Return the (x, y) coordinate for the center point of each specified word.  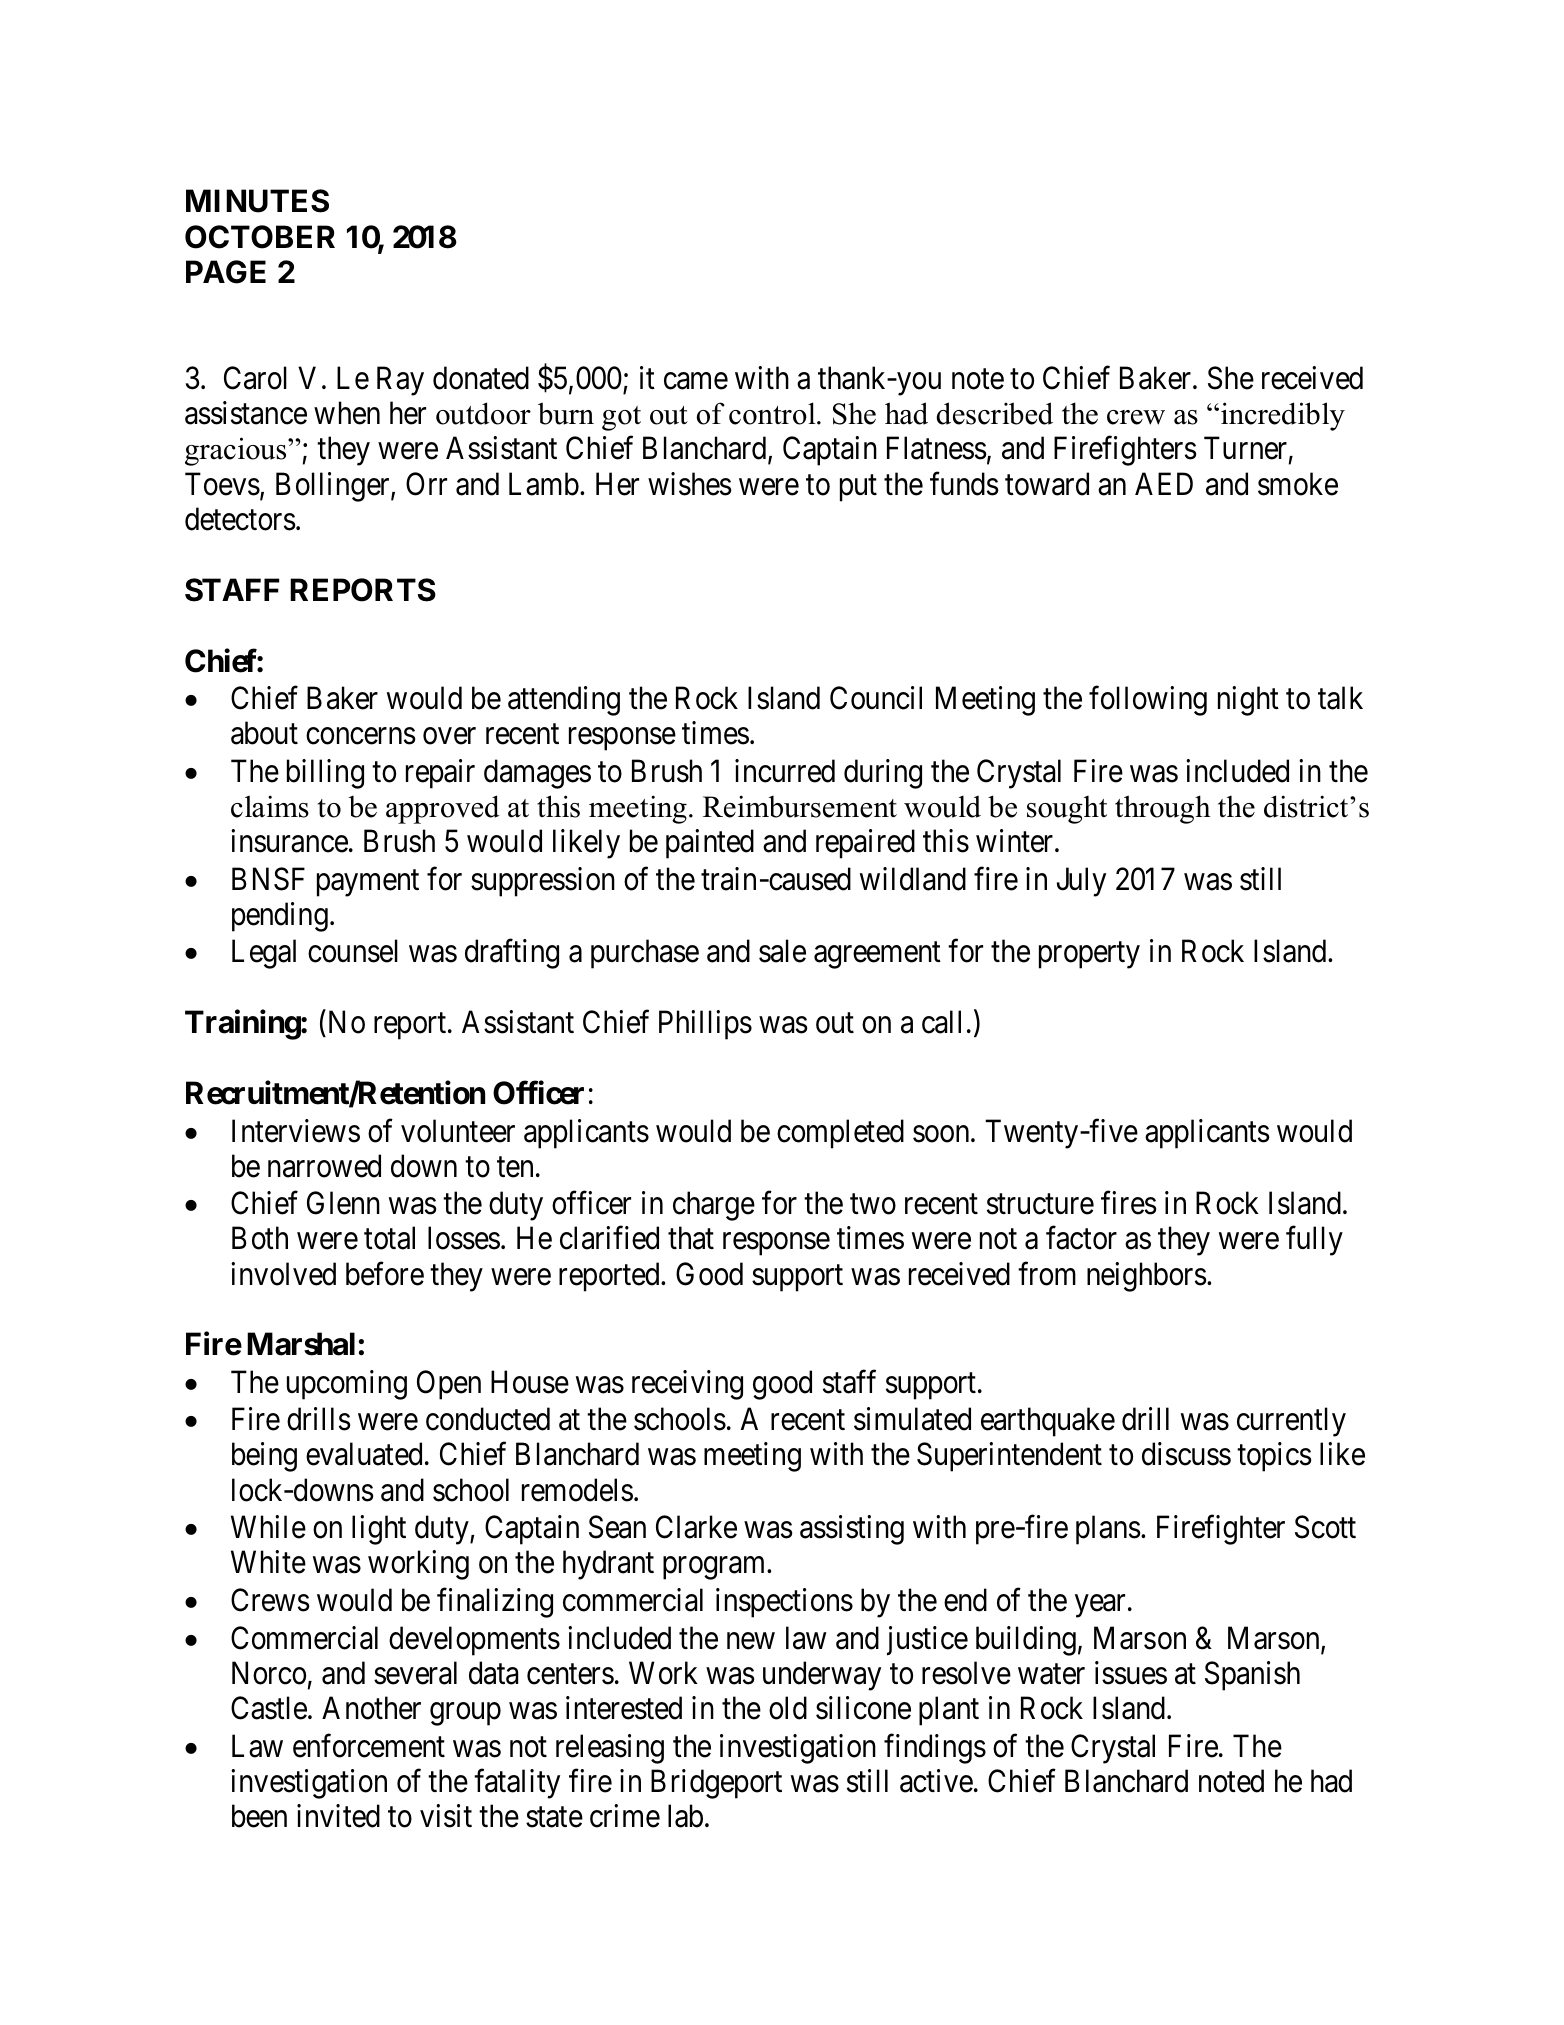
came (696, 381)
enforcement (369, 1746)
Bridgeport (716, 1784)
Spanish (1252, 1676)
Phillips (705, 1025)
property (1089, 956)
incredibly (1283, 416)
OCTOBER (260, 237)
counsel (353, 951)
